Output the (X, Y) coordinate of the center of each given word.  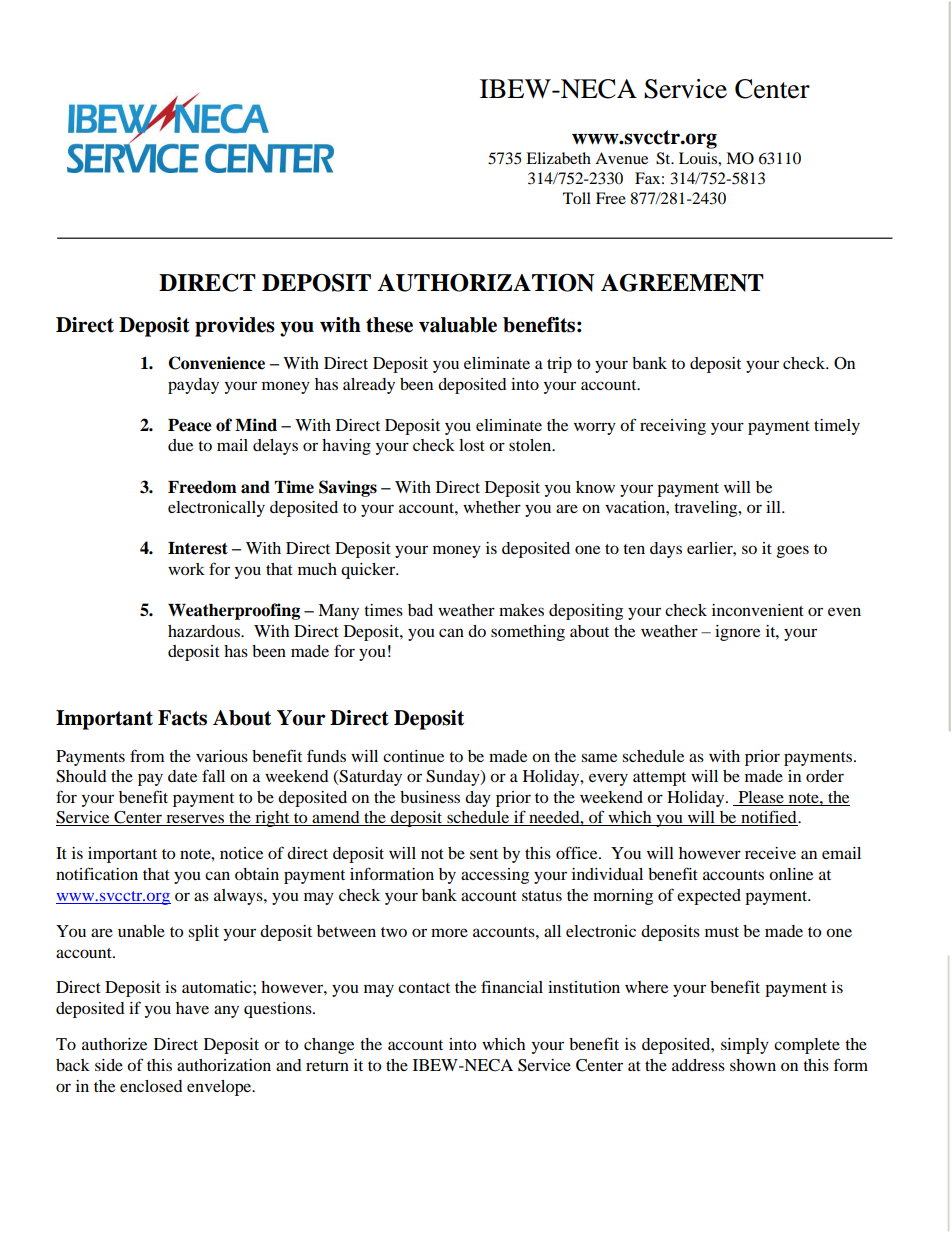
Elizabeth (558, 158)
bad (420, 610)
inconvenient (758, 610)
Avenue (621, 158)
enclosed (151, 1086)
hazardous (205, 631)
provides (235, 327)
